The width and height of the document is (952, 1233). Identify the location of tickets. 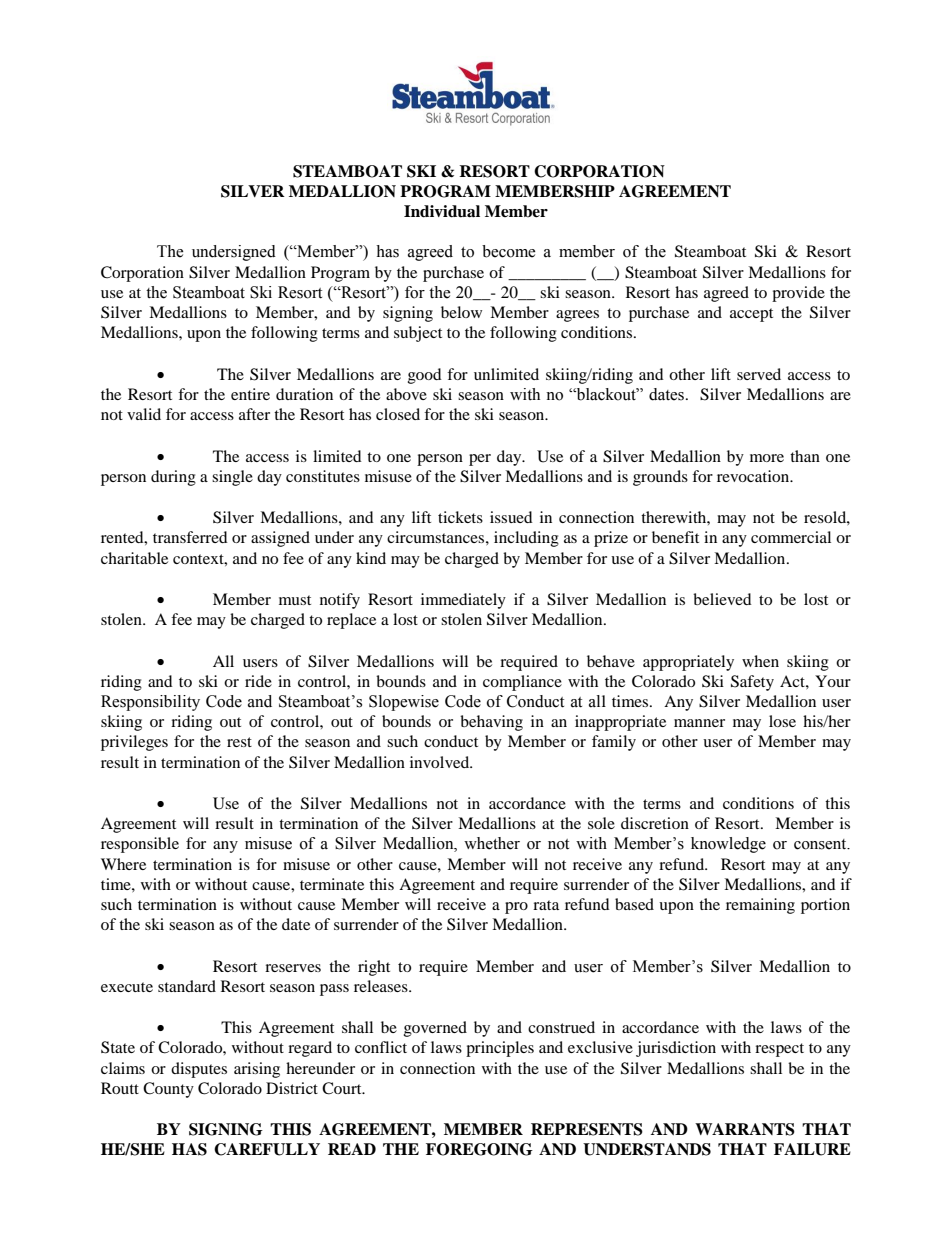
(460, 517).
